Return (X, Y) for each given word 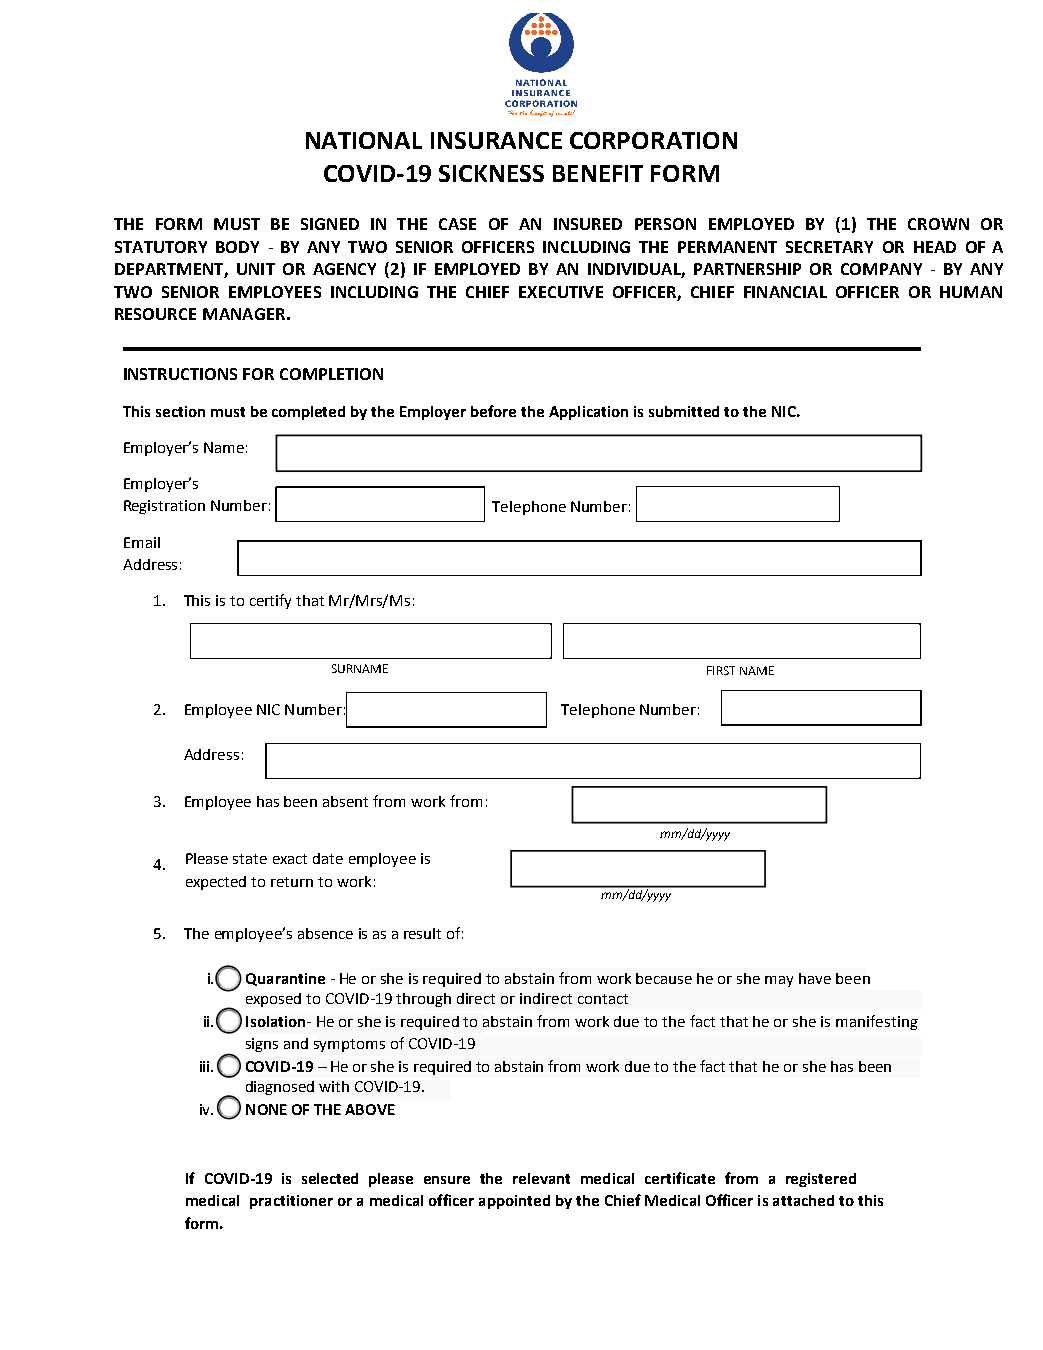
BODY (237, 247)
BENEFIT (598, 173)
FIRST (721, 670)
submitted (684, 411)
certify (270, 601)
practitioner (291, 1202)
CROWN (938, 224)
